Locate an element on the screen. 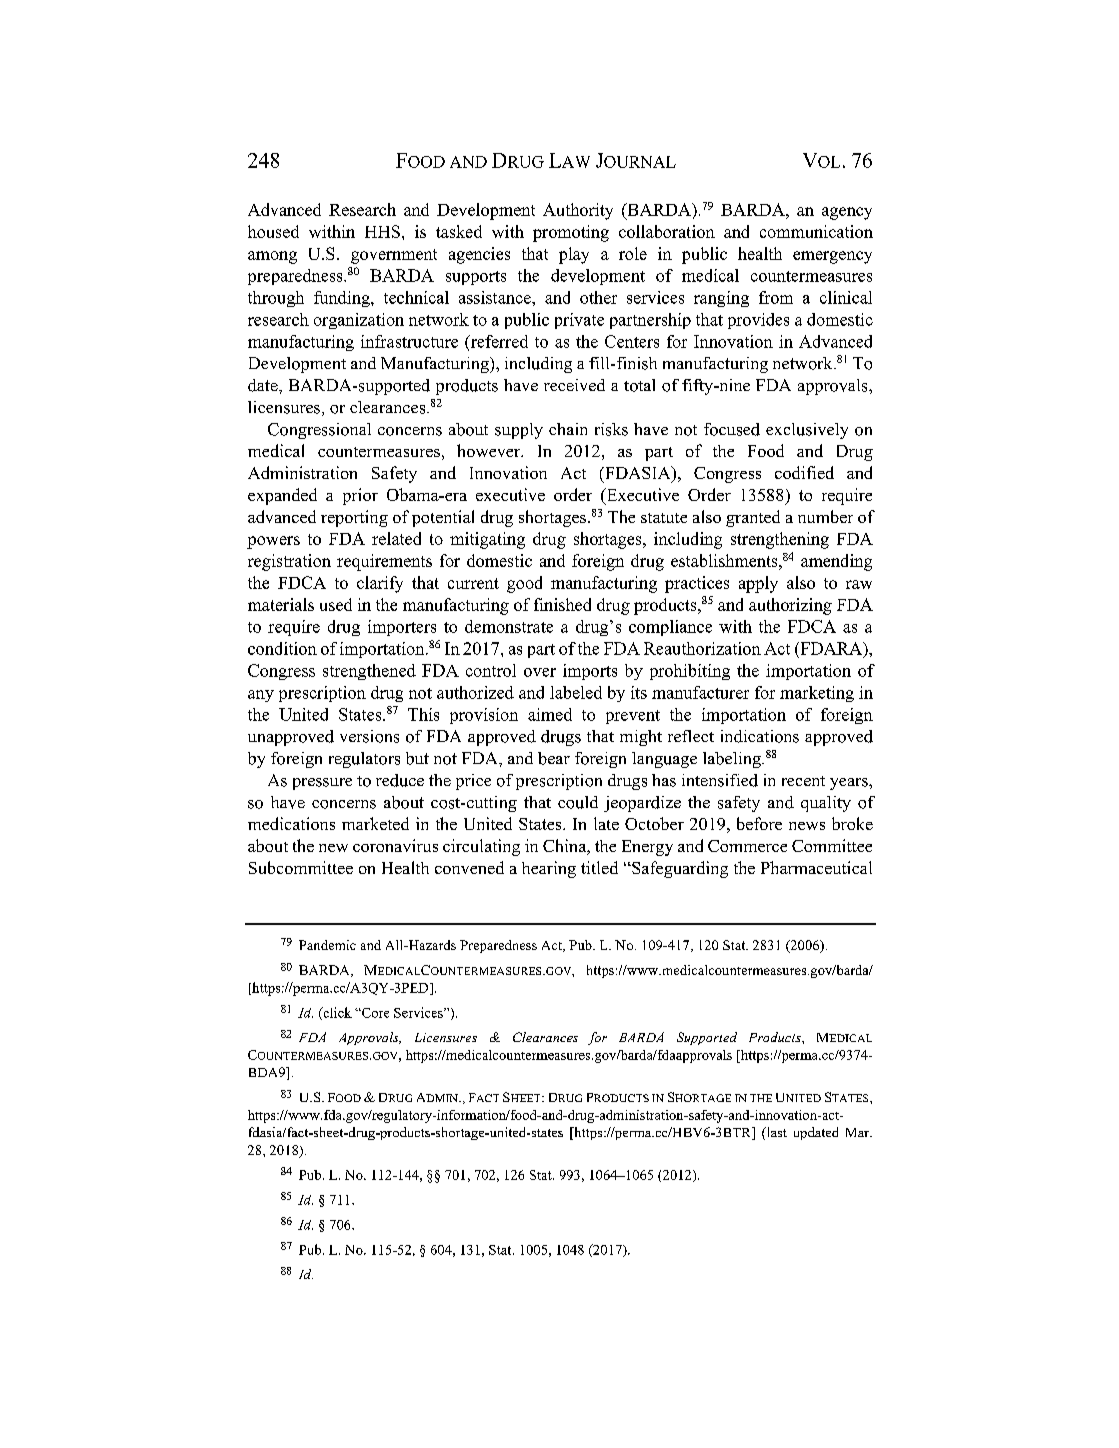 Image resolution: width=1119 pixels, height=1448 pixels. Pharmaceutical is located at coordinates (816, 867).
